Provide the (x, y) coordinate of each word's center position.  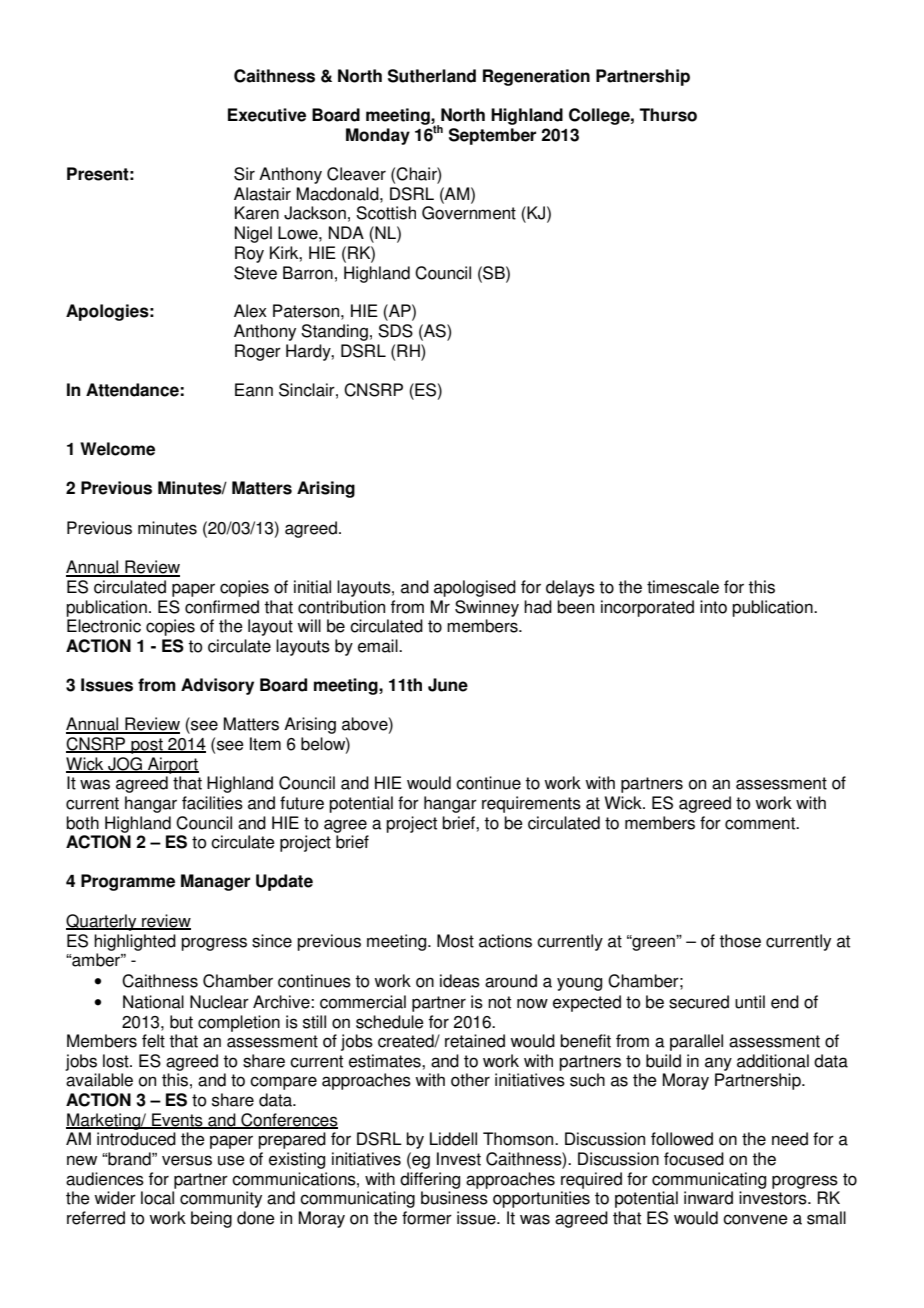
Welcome (117, 449)
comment (761, 823)
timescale (683, 587)
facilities (212, 803)
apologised (475, 588)
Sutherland (432, 76)
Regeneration (536, 77)
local (157, 1198)
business (454, 1198)
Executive (267, 115)
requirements (531, 804)
